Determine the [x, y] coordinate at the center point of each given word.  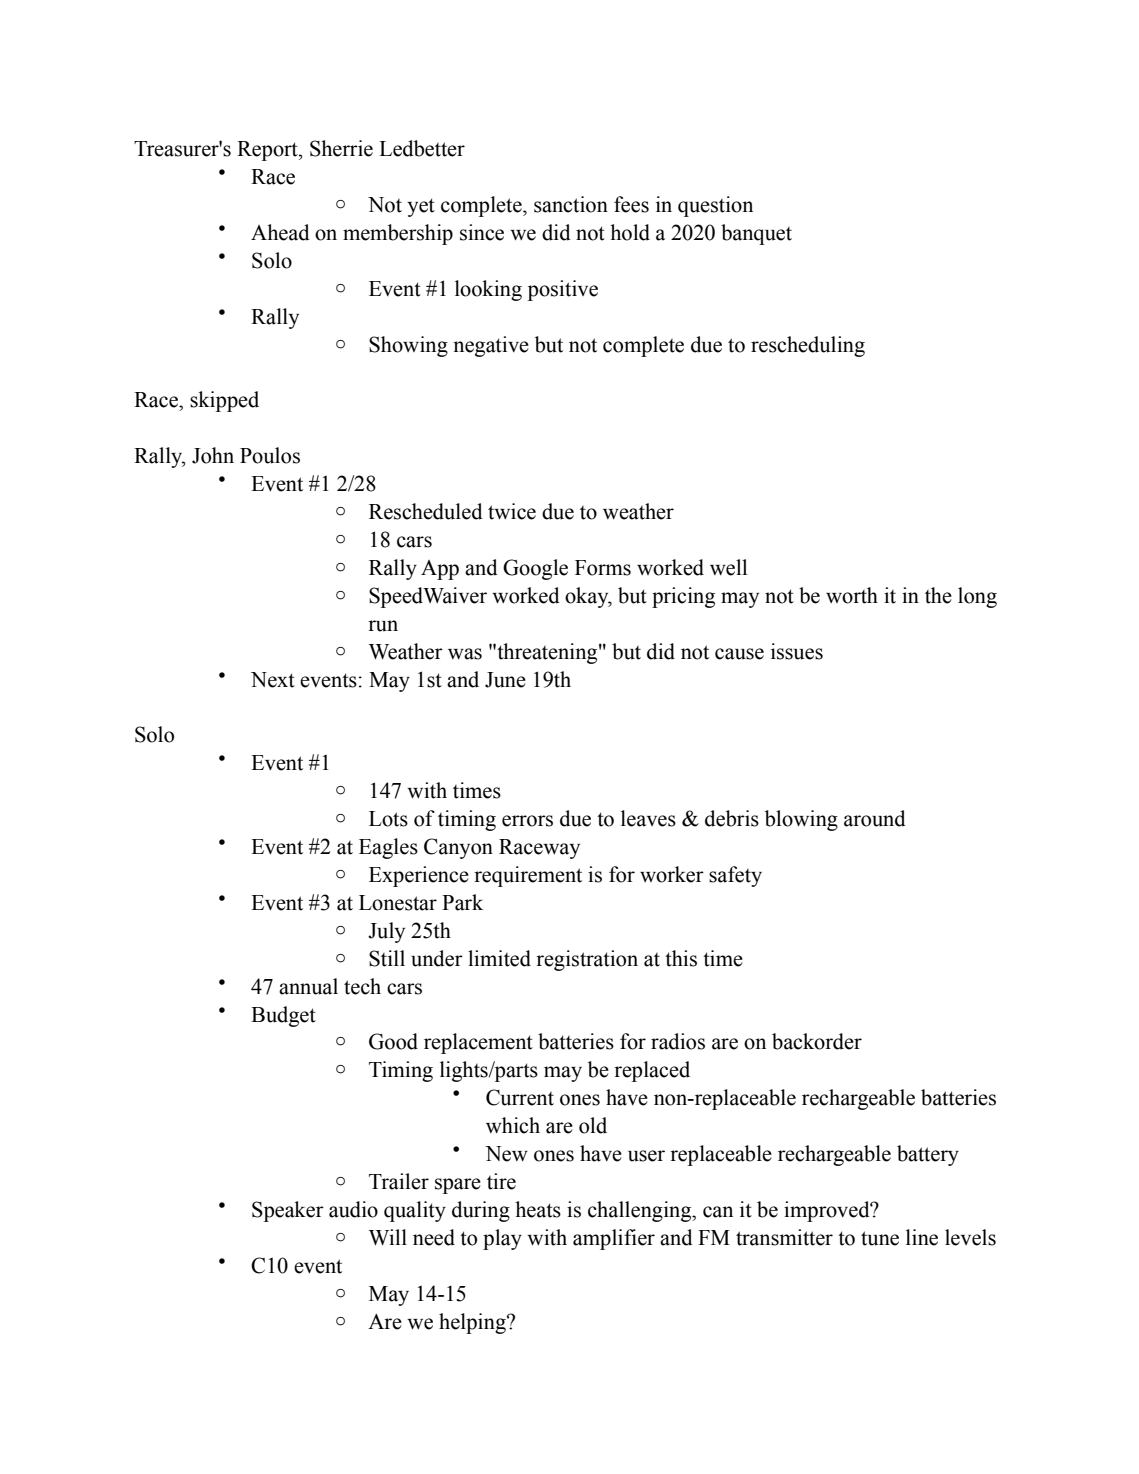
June [505, 680]
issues [797, 651]
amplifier [614, 1239]
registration [587, 960]
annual [308, 986]
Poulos [270, 455]
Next [273, 680]
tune [880, 1238]
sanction [571, 204]
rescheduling [808, 346]
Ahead [280, 232]
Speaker [288, 1211]
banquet [756, 234]
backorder [817, 1041]
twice [512, 511]
